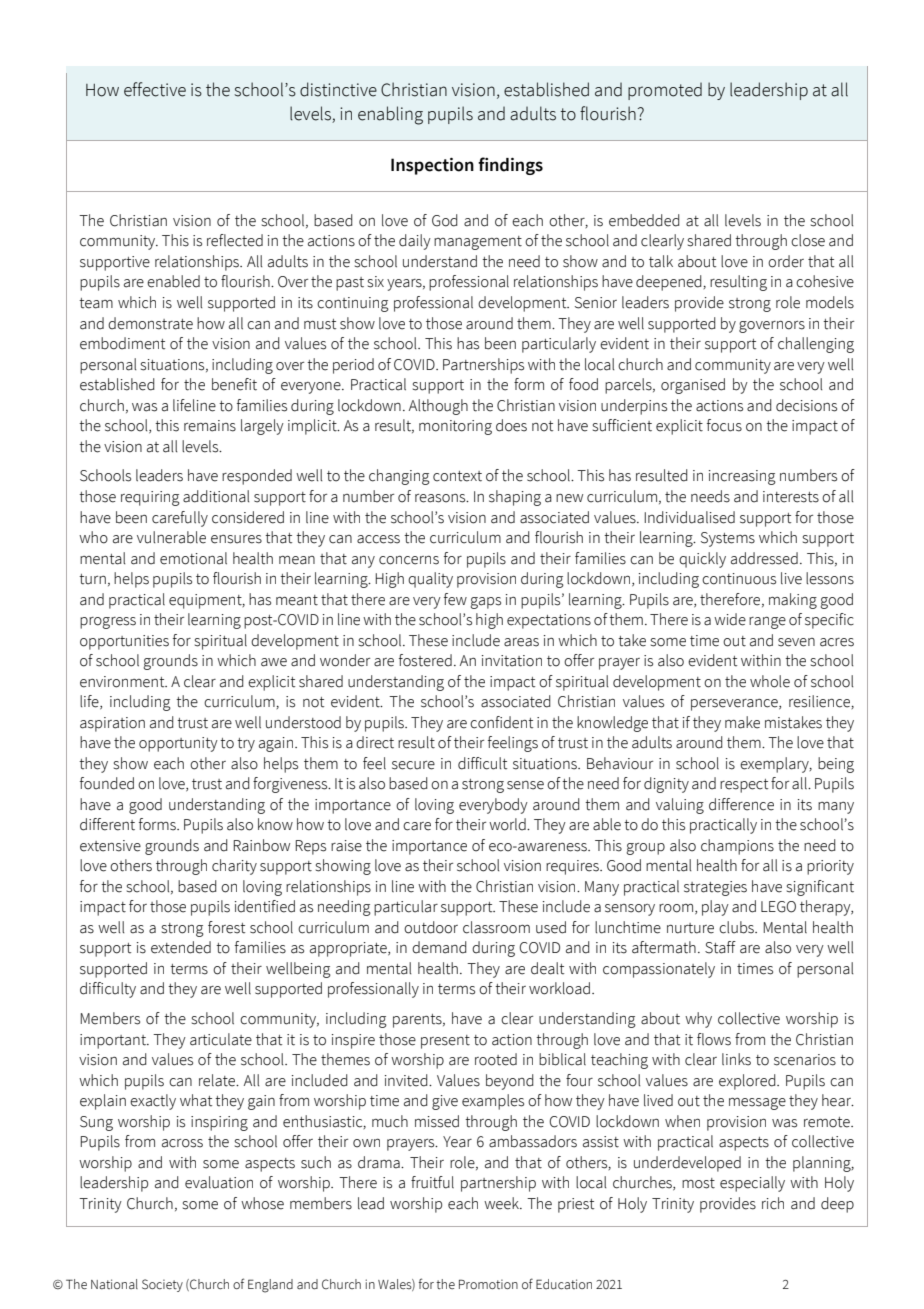  I want to click on fostered, so click(425, 660).
